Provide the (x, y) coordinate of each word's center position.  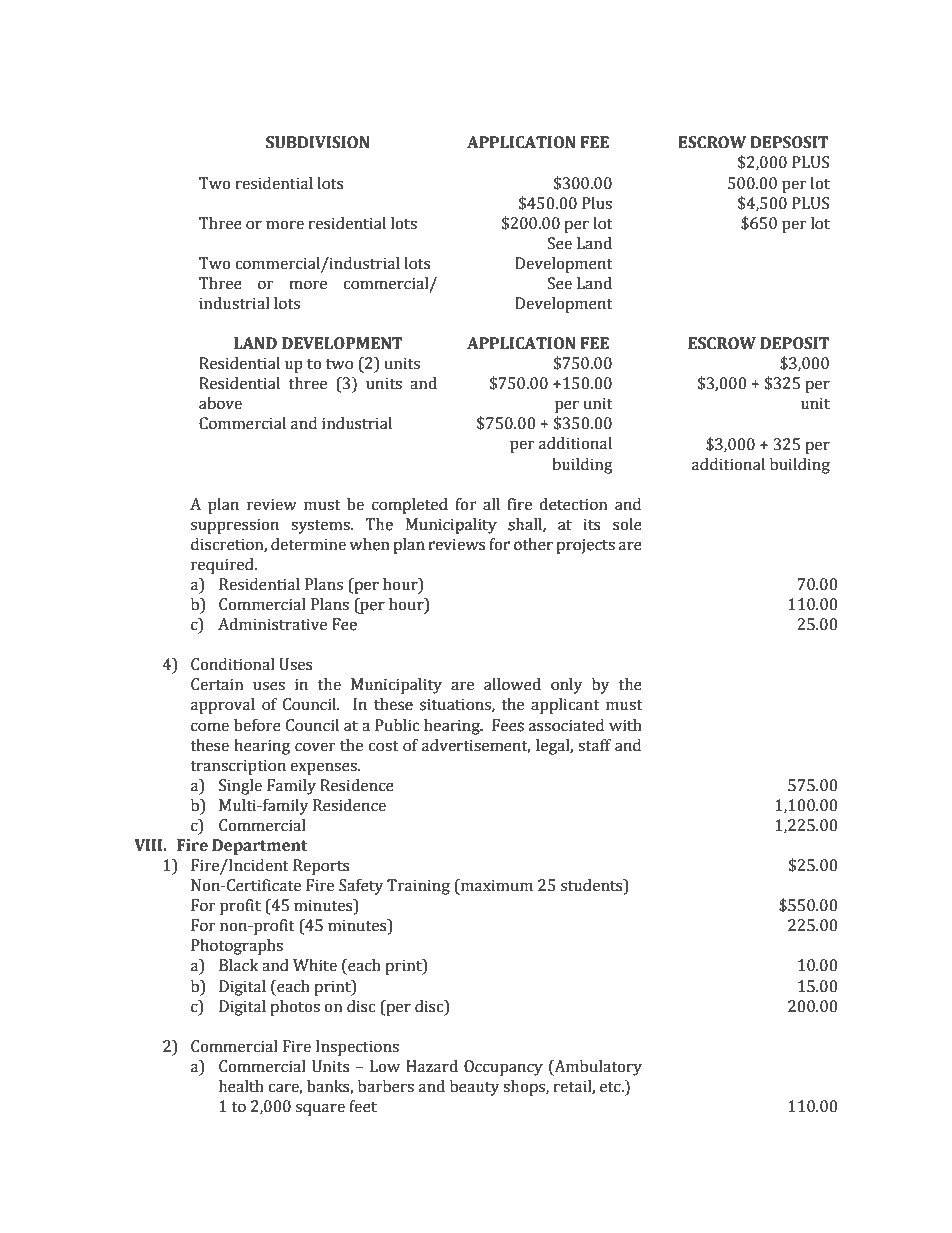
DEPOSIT (794, 343)
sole (627, 524)
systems (321, 527)
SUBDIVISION (318, 142)
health (241, 1086)
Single (240, 787)
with (625, 725)
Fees (508, 725)
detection (573, 504)
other (533, 544)
